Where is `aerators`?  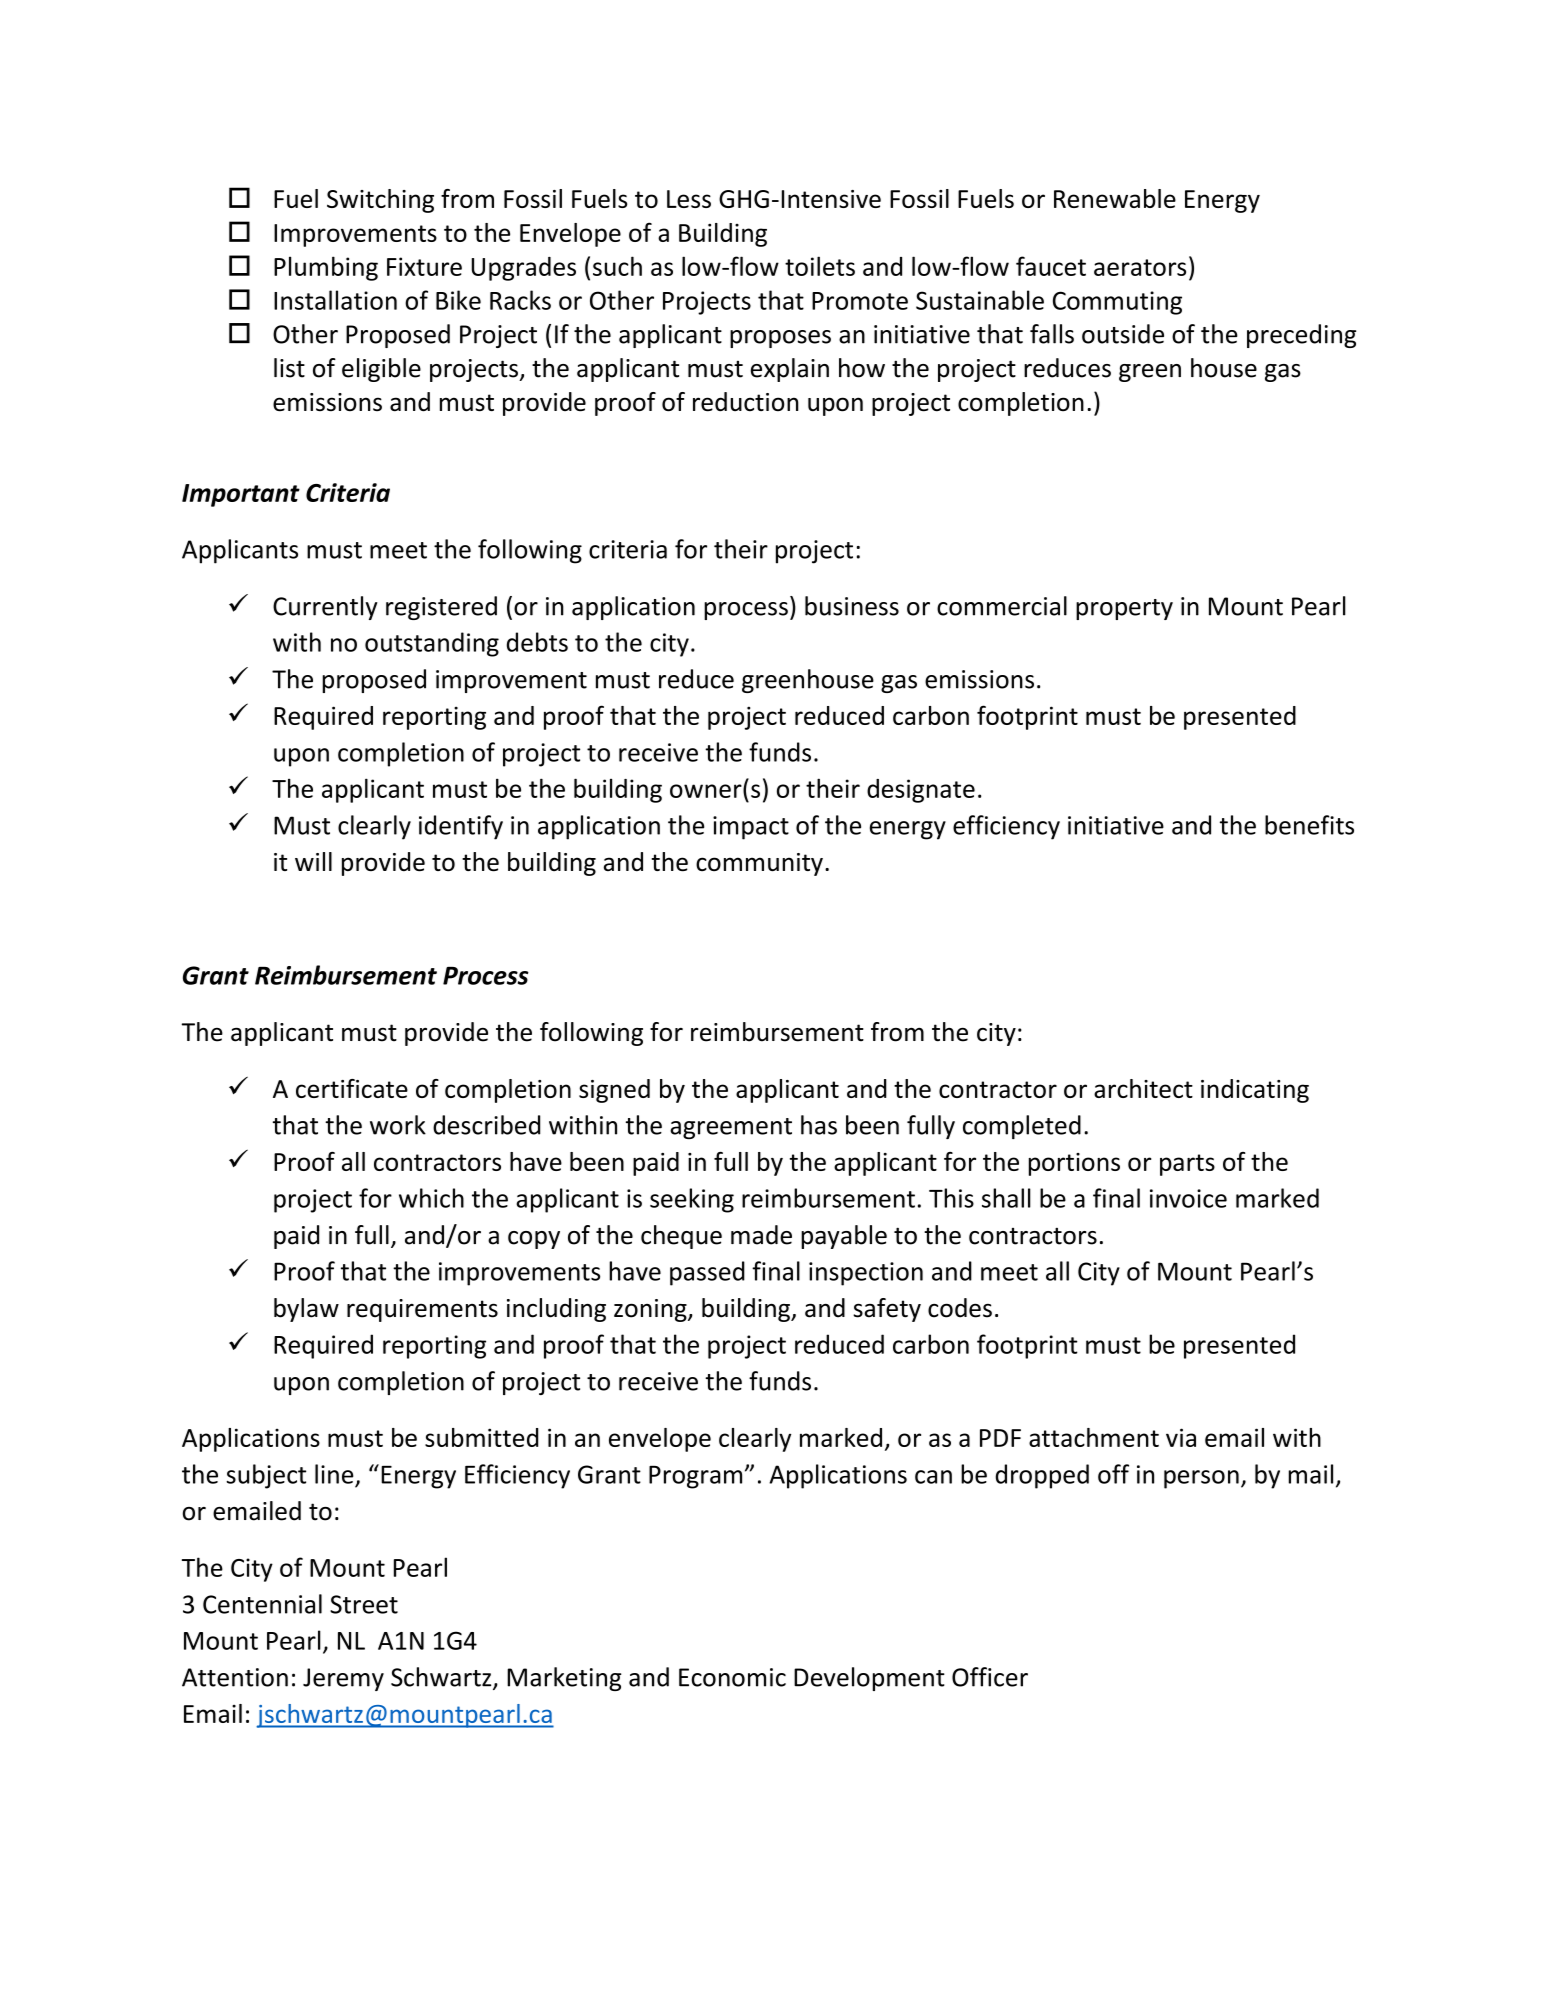 aerators is located at coordinates (1140, 267).
